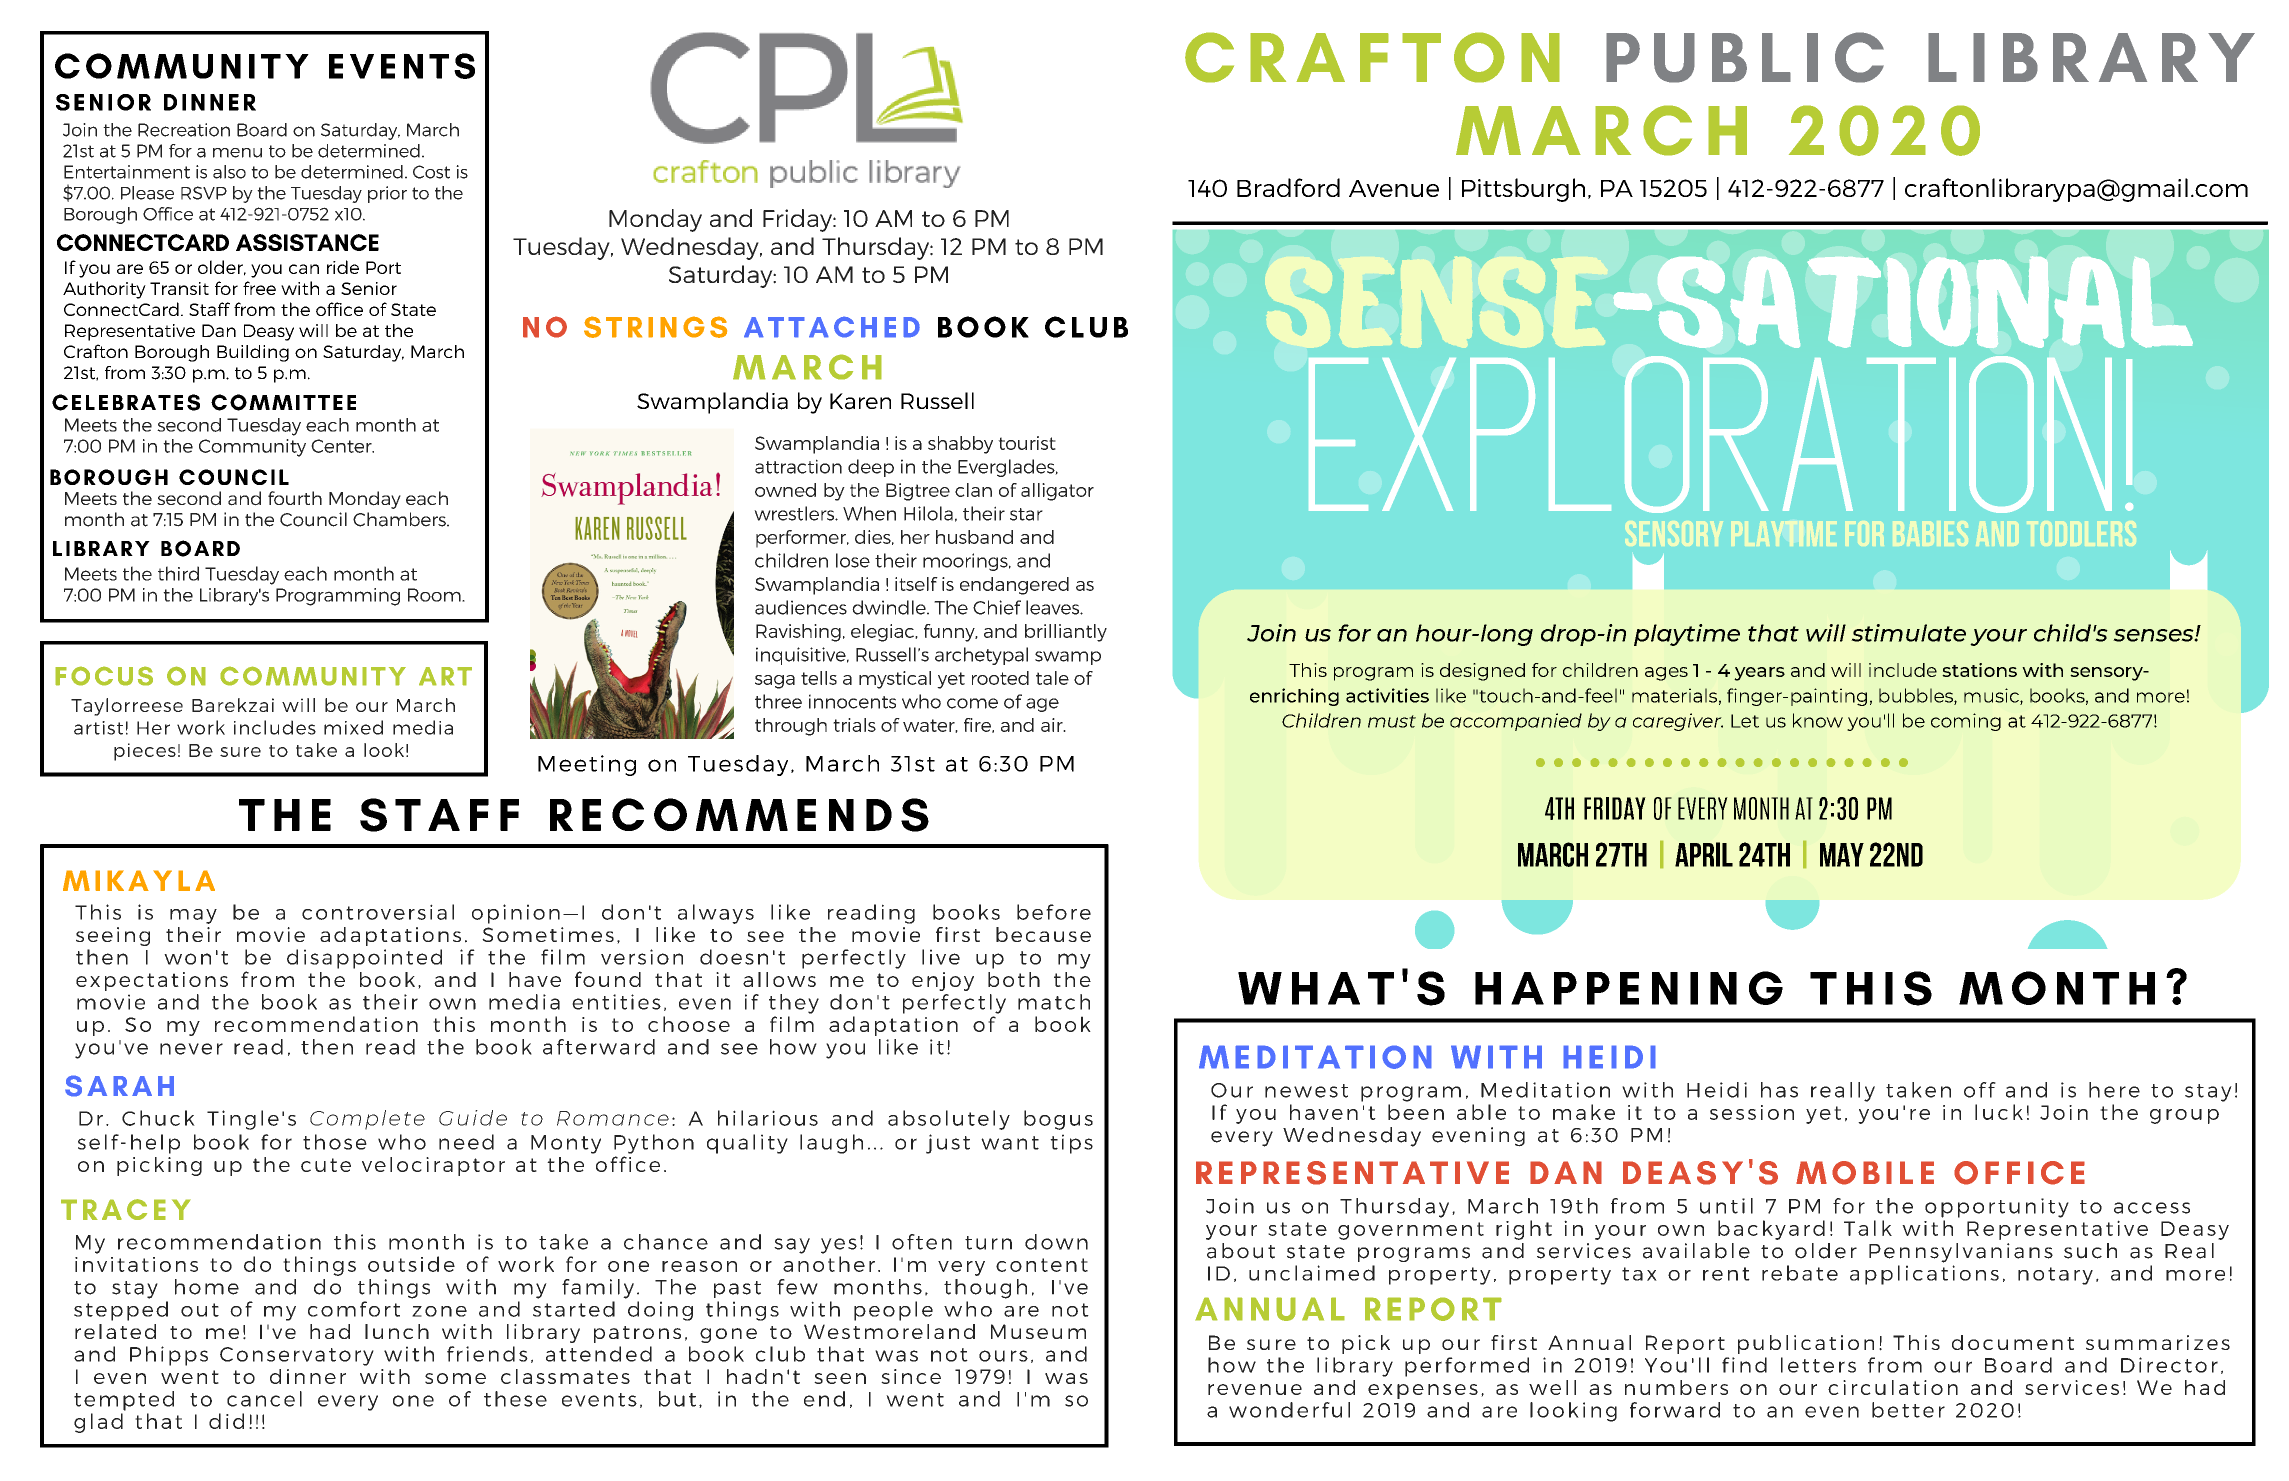 Image resolution: width=2289 pixels, height=1481 pixels. I want to click on Pittsburgh, so click(1523, 190).
